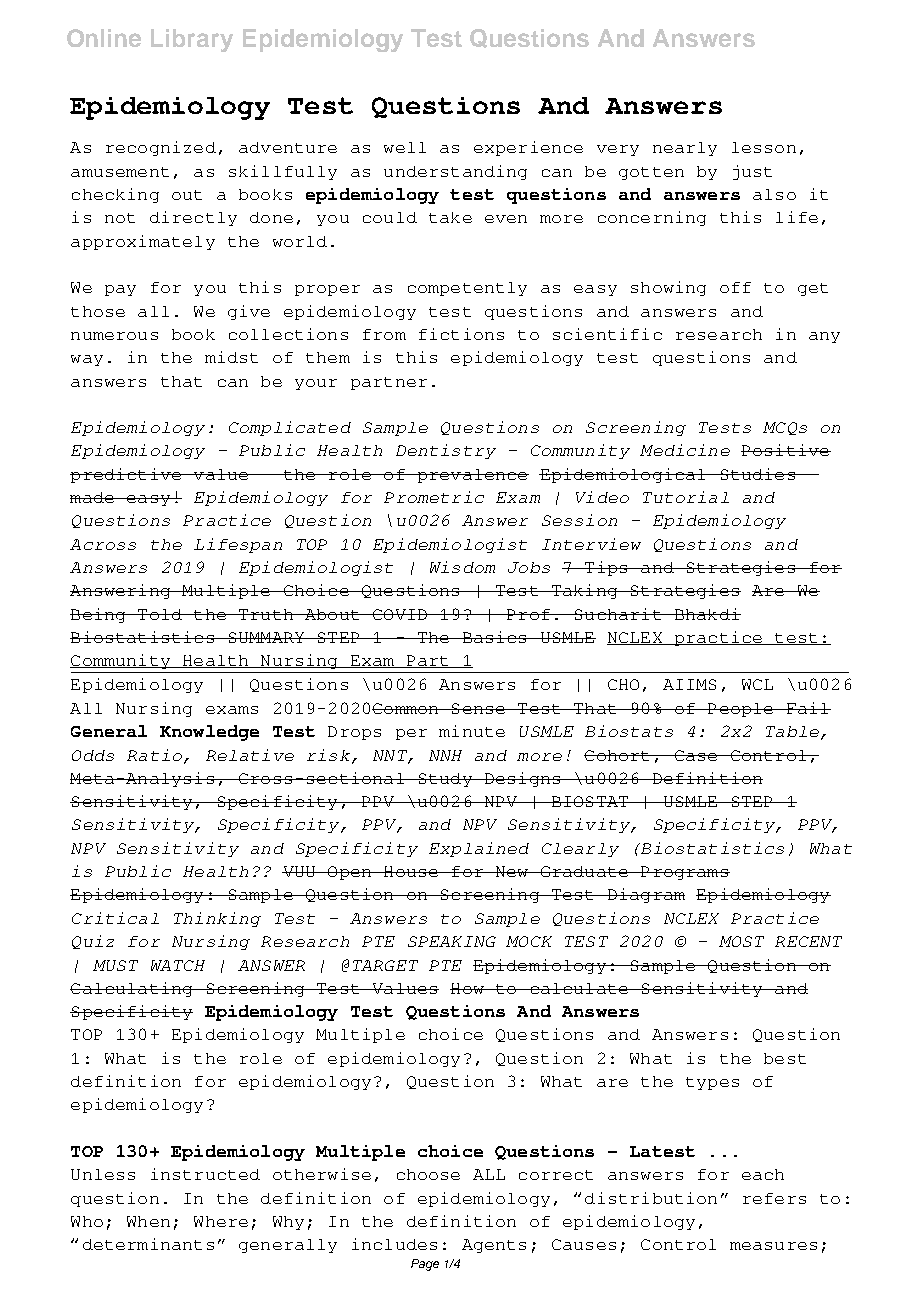 This screenshot has width=924, height=1308. I want to click on measures, so click(773, 1246).
